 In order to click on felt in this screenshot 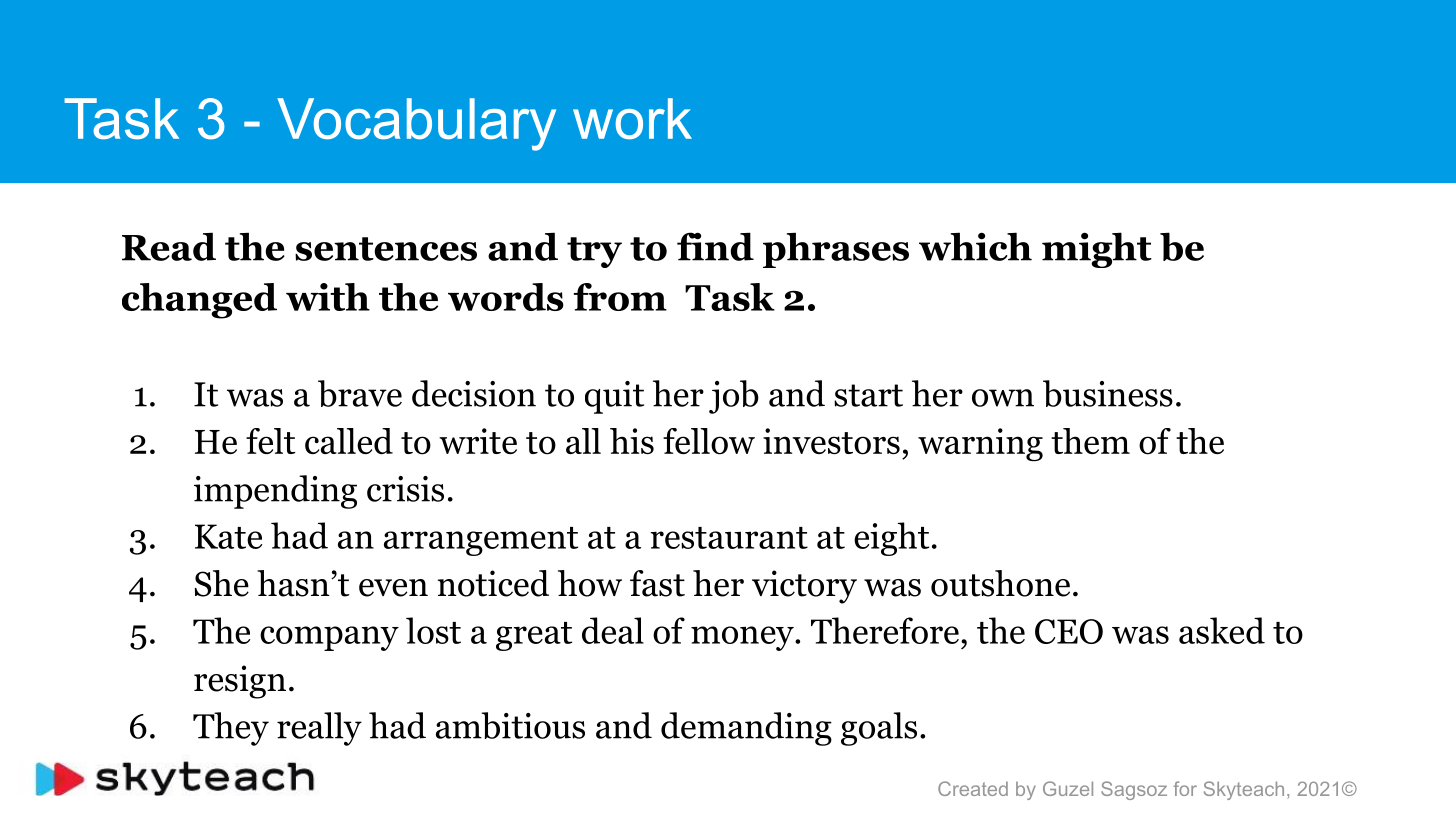, I will do `click(270, 441)`.
